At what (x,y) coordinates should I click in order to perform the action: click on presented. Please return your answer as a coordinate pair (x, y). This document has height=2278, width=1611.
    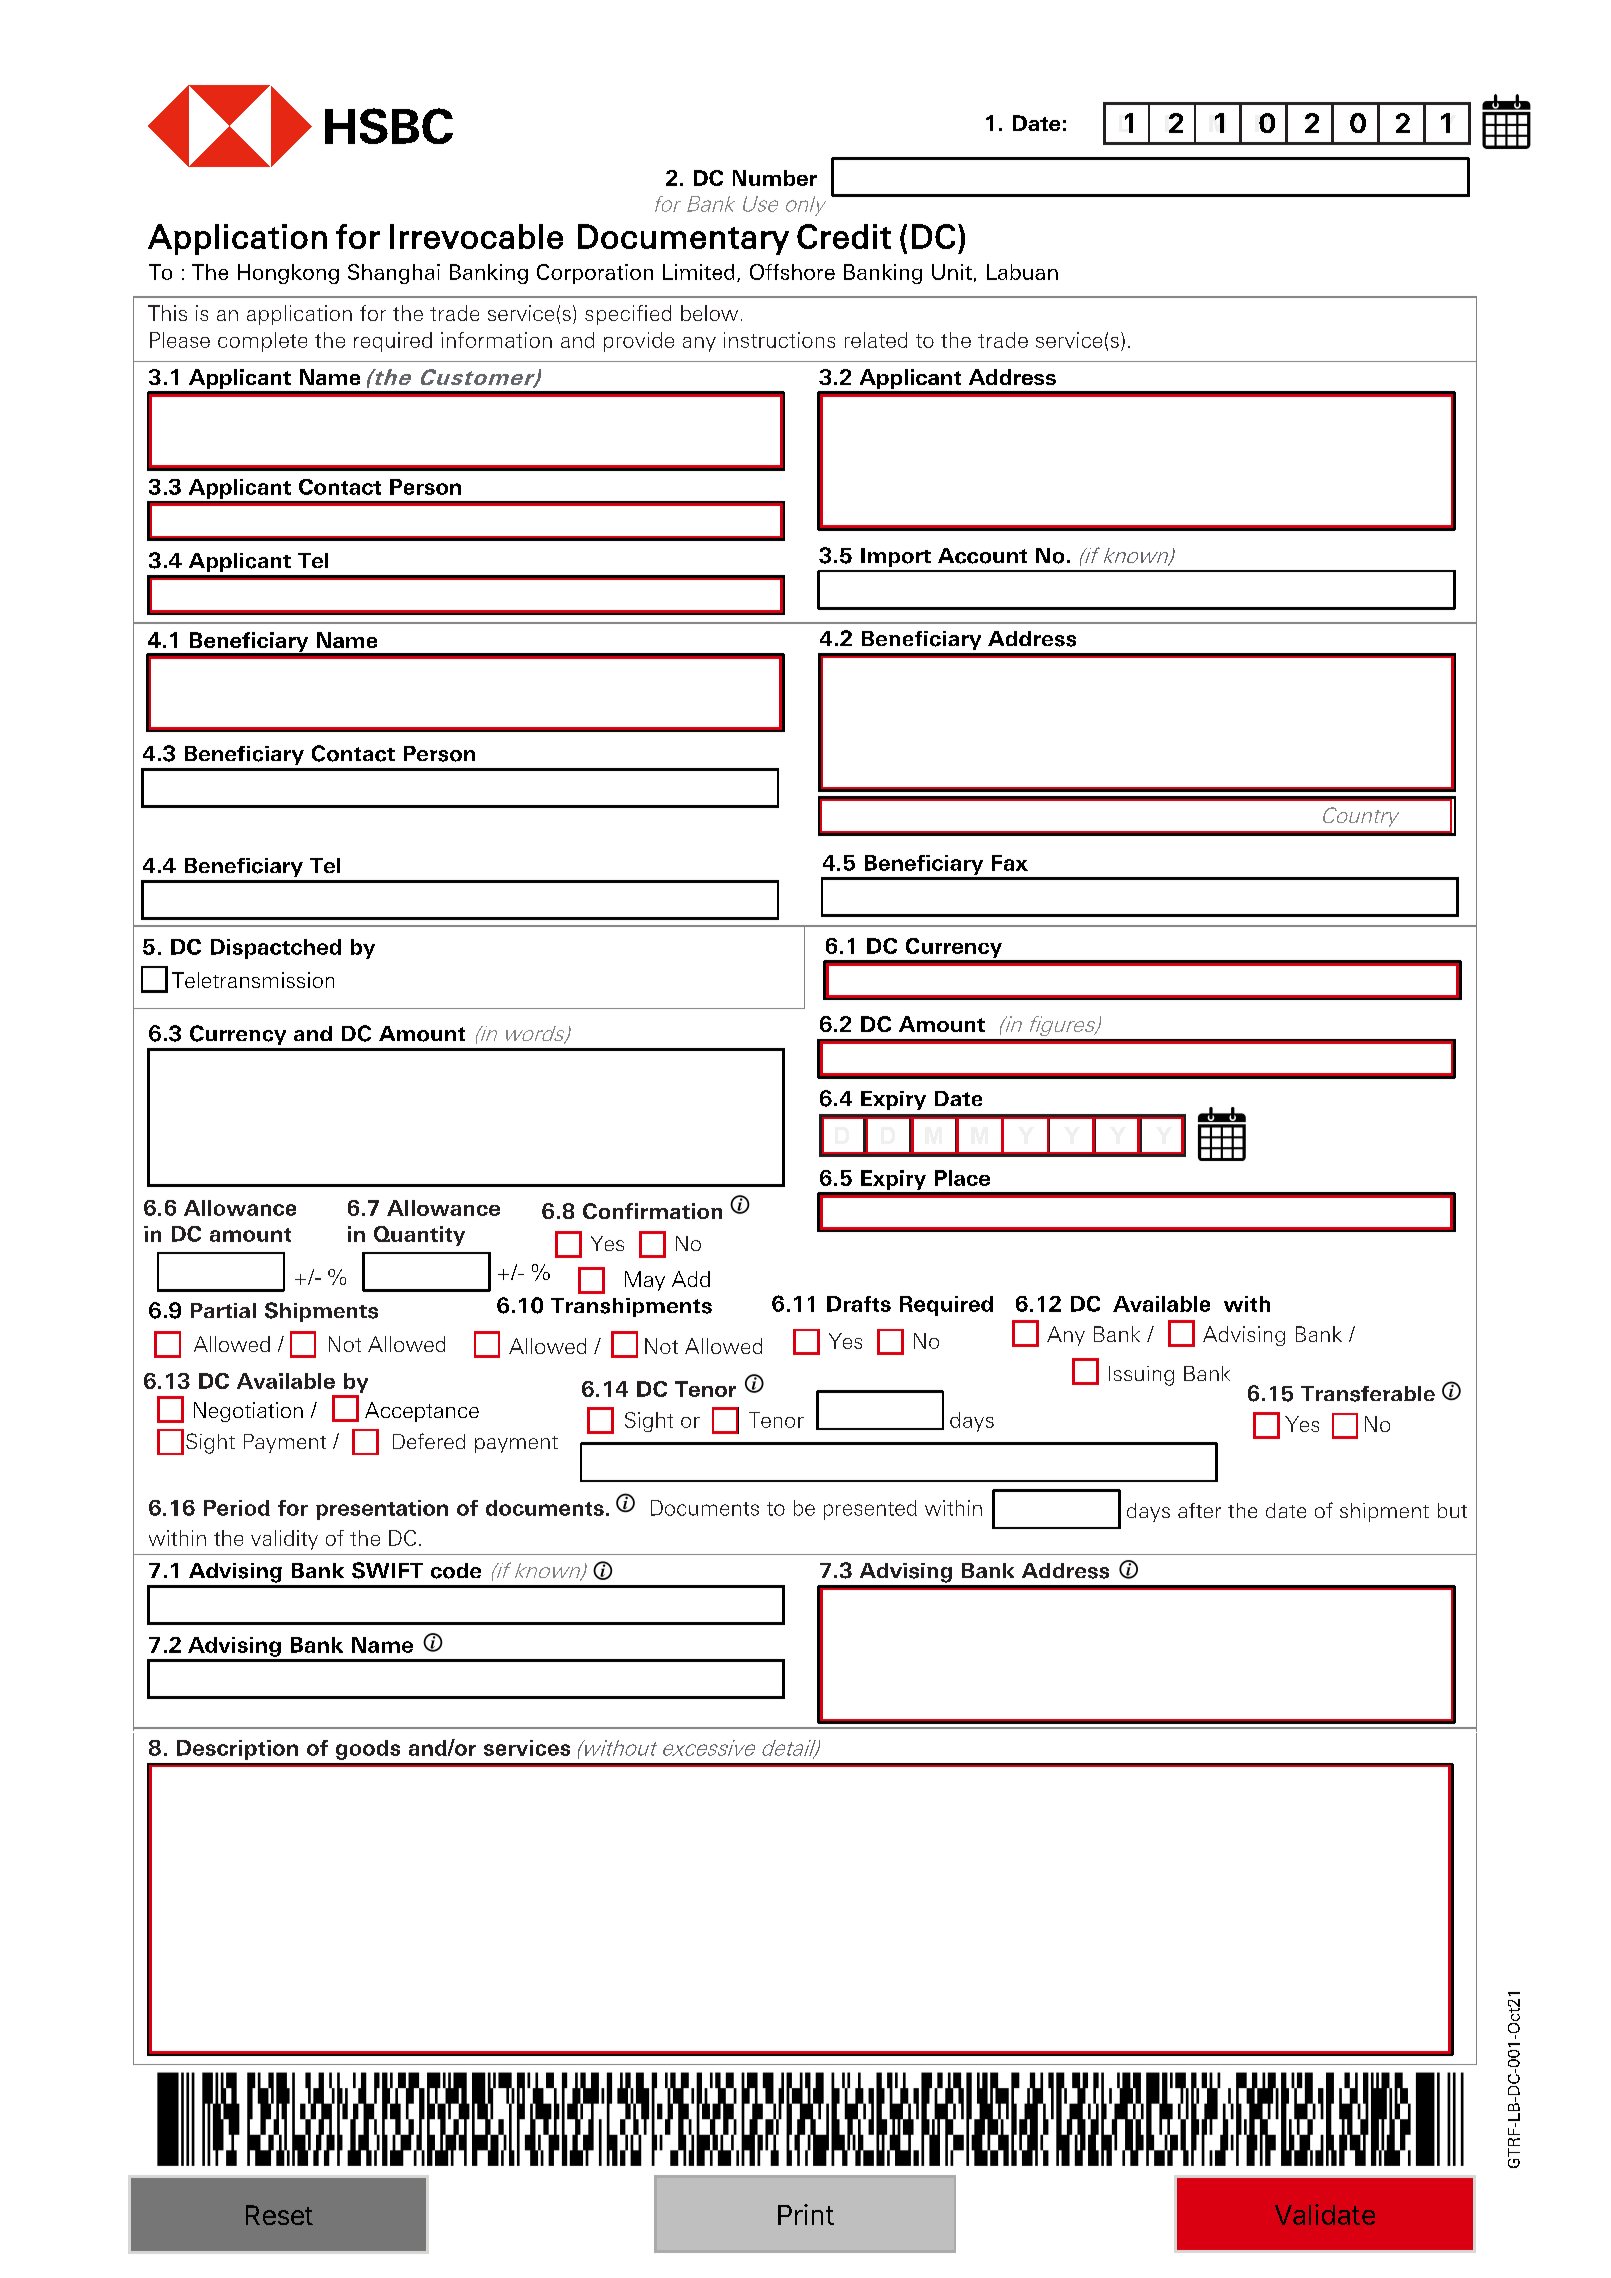
    Looking at the image, I should click on (870, 1510).
